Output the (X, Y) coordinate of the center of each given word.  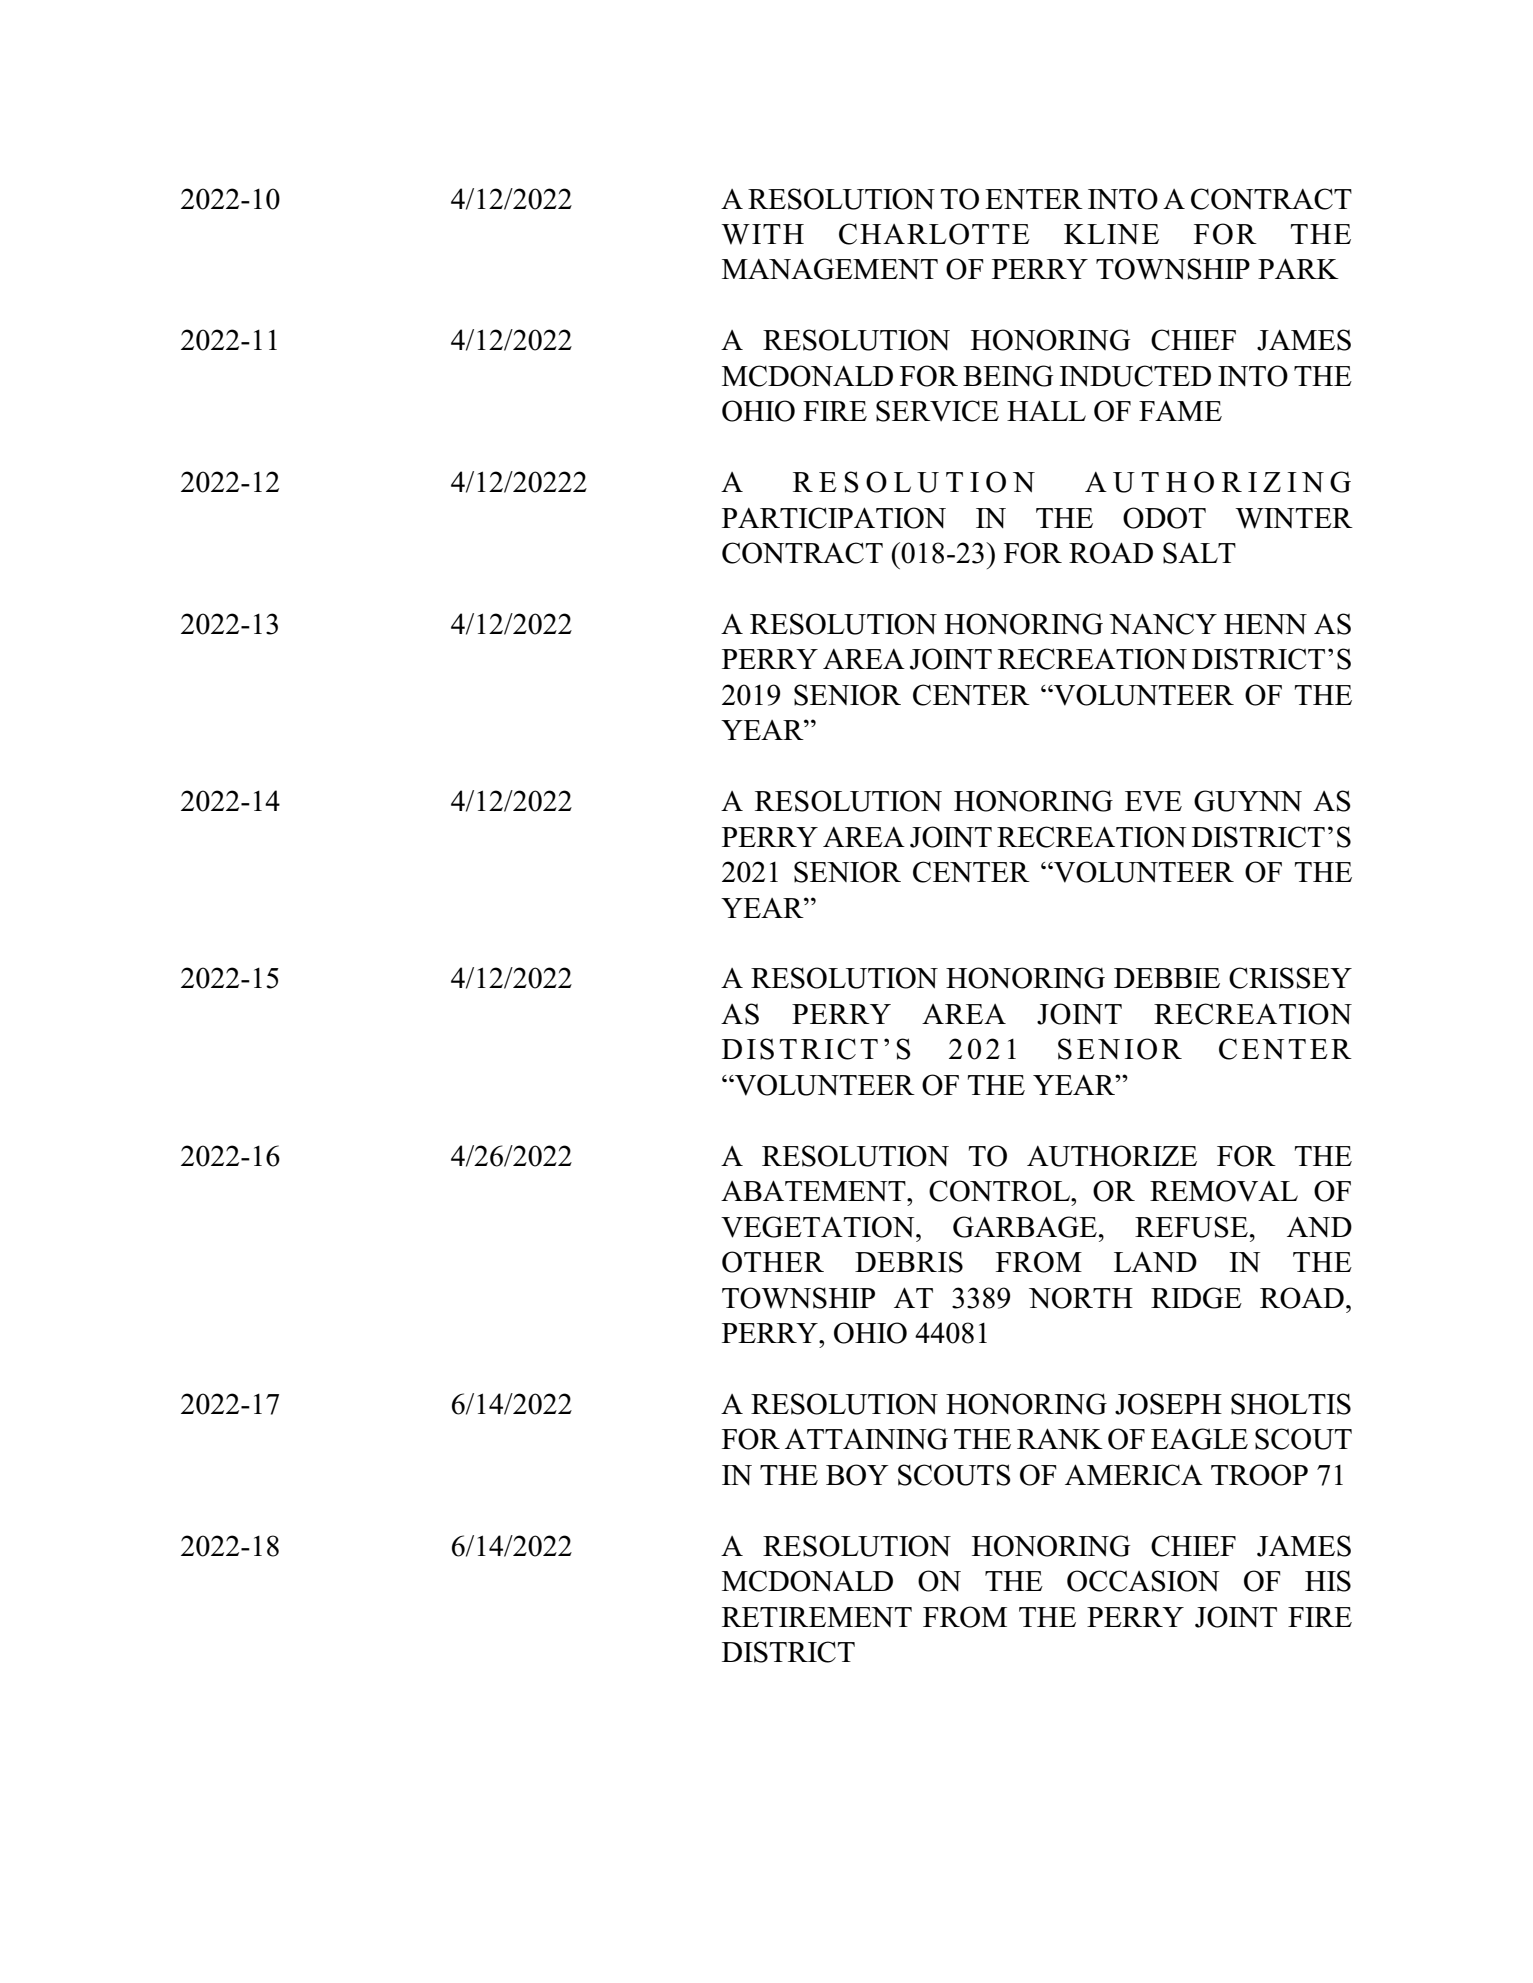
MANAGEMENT (830, 269)
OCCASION (1143, 1581)
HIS (1328, 1581)
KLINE (1111, 234)
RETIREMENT (817, 1617)
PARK (1298, 268)
